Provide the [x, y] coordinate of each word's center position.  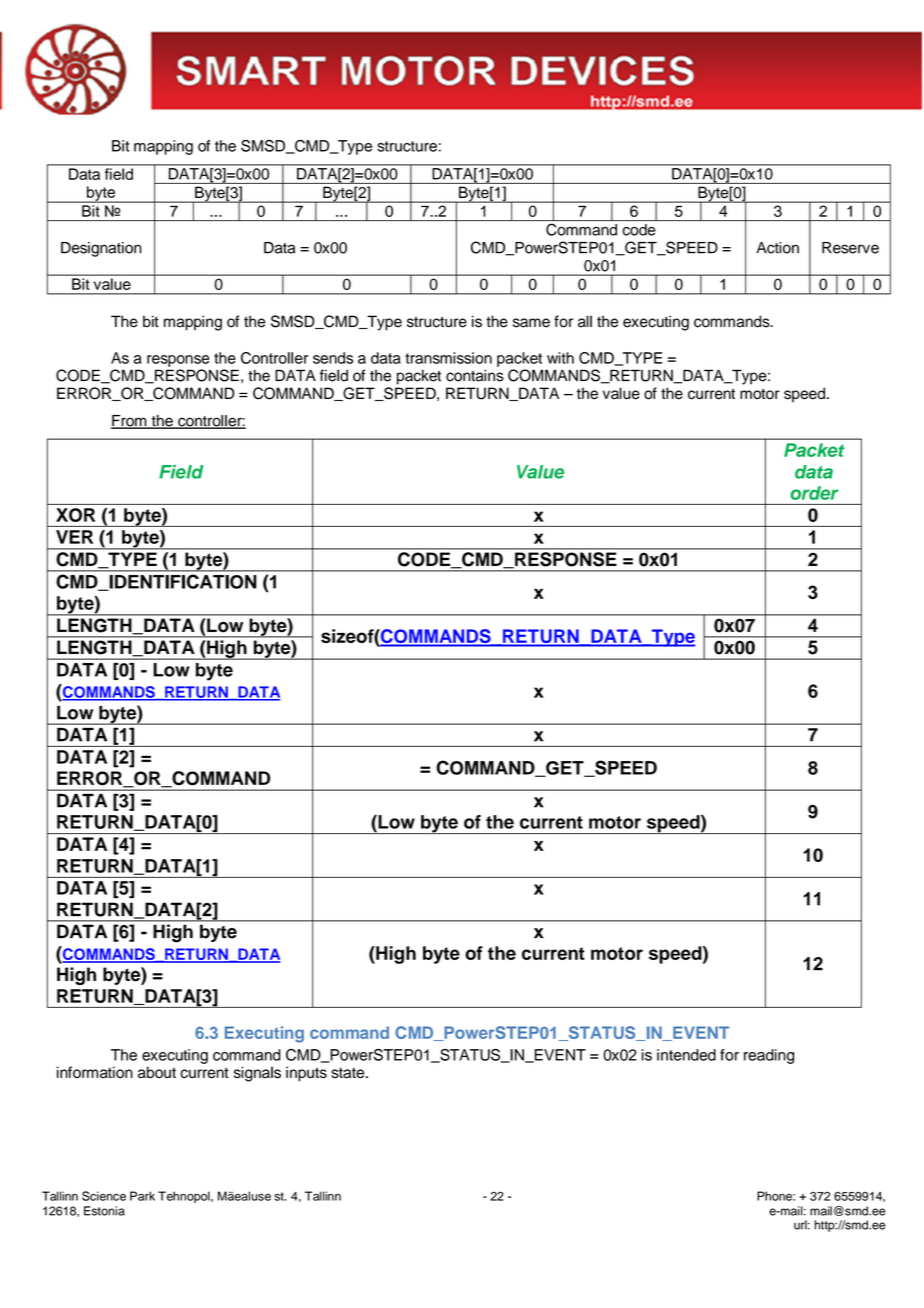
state [349, 1073]
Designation [101, 249]
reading [769, 1056]
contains [475, 375]
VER [74, 537]
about [157, 1072]
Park [142, 1196]
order [814, 493]
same [531, 323]
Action [777, 248]
